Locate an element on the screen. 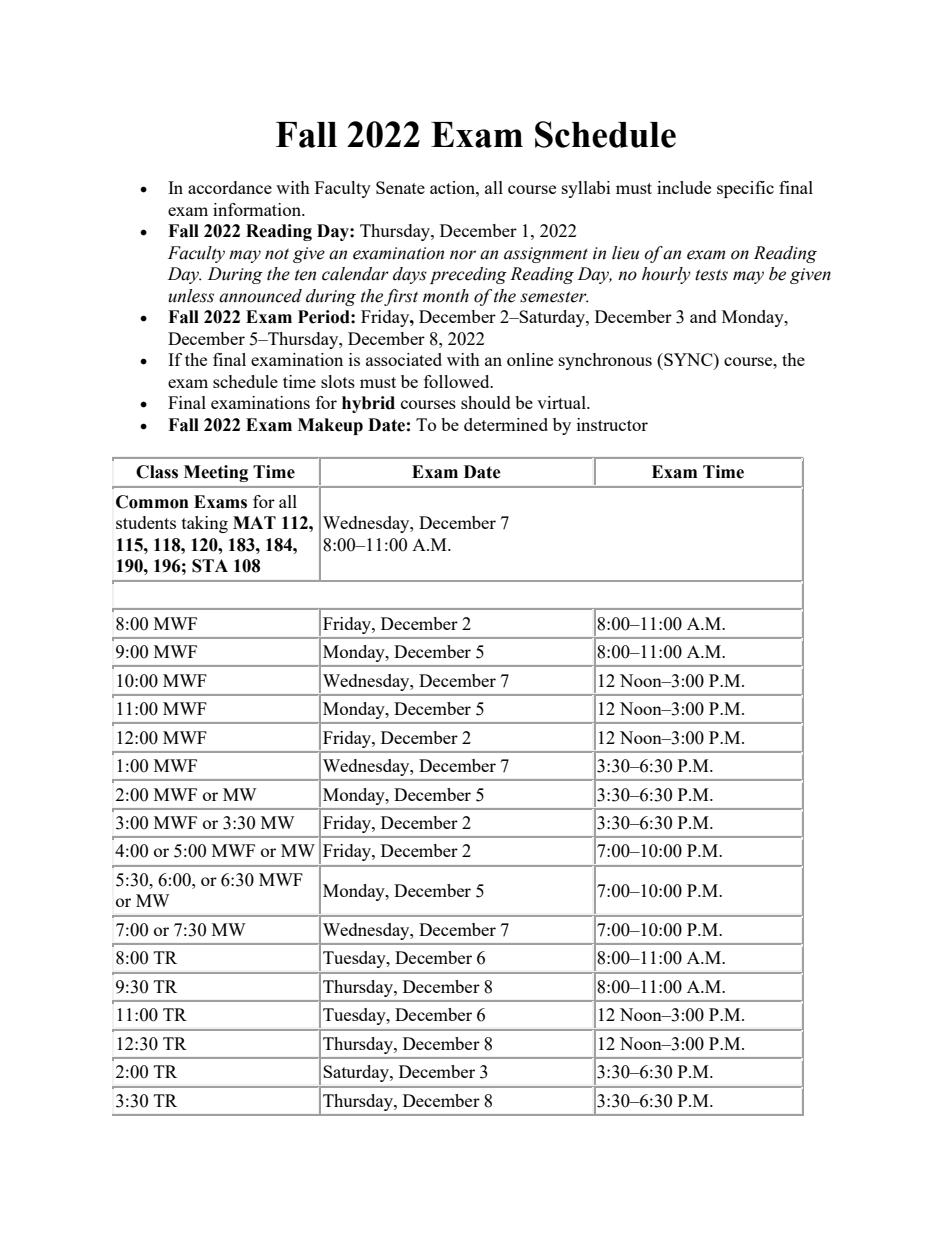 This screenshot has height=1233, width=952. unless is located at coordinates (191, 296).
